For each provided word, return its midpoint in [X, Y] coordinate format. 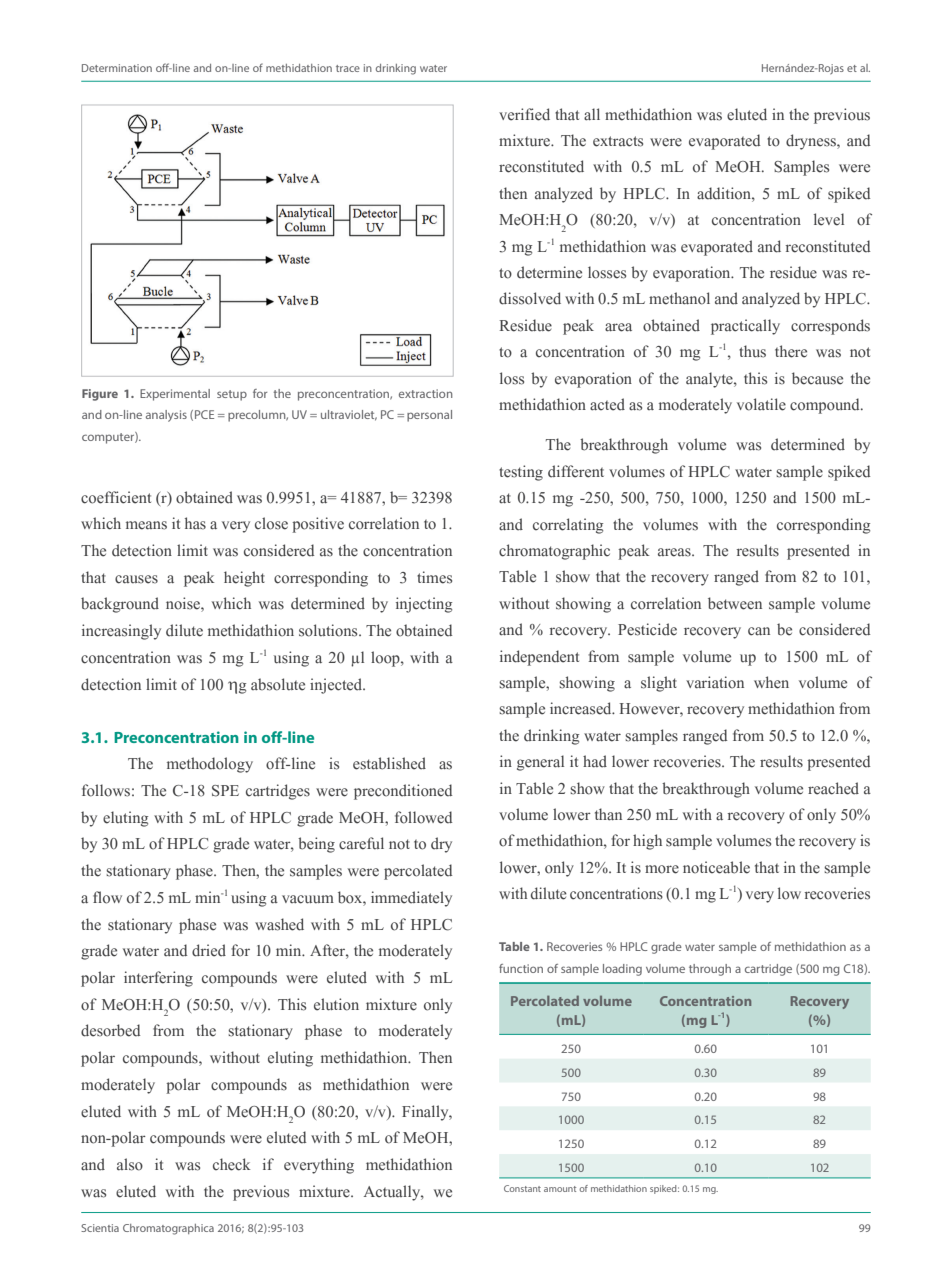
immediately [411, 899]
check [232, 1164]
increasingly [121, 632]
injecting [424, 605]
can [759, 631]
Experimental [175, 395]
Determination [117, 68]
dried [209, 950]
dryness [812, 142]
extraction [426, 393]
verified [524, 114]
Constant [522, 1188]
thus [752, 351]
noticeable [716, 867]
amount [560, 1189]
